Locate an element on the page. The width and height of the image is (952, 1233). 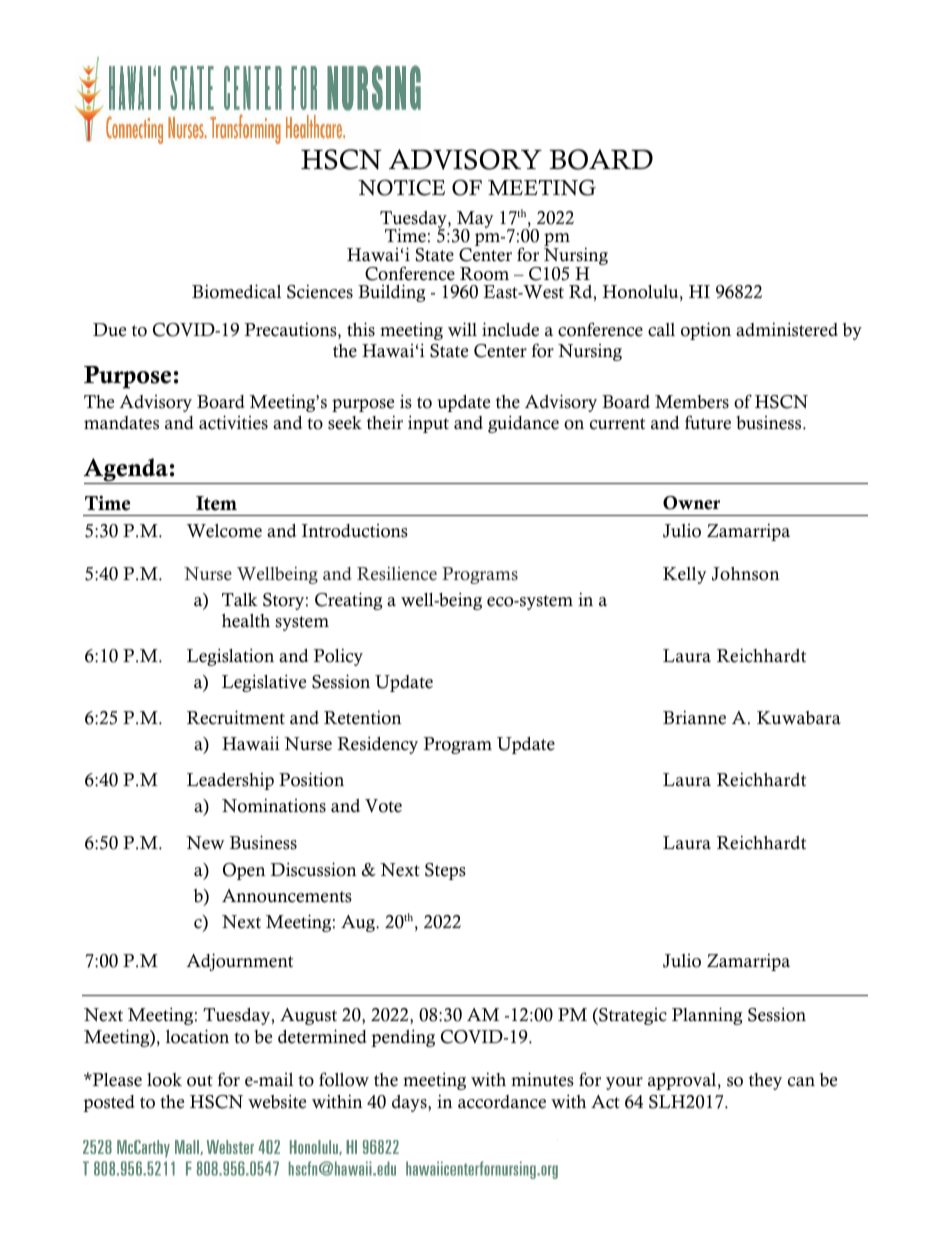
approval is located at coordinates (683, 1081).
